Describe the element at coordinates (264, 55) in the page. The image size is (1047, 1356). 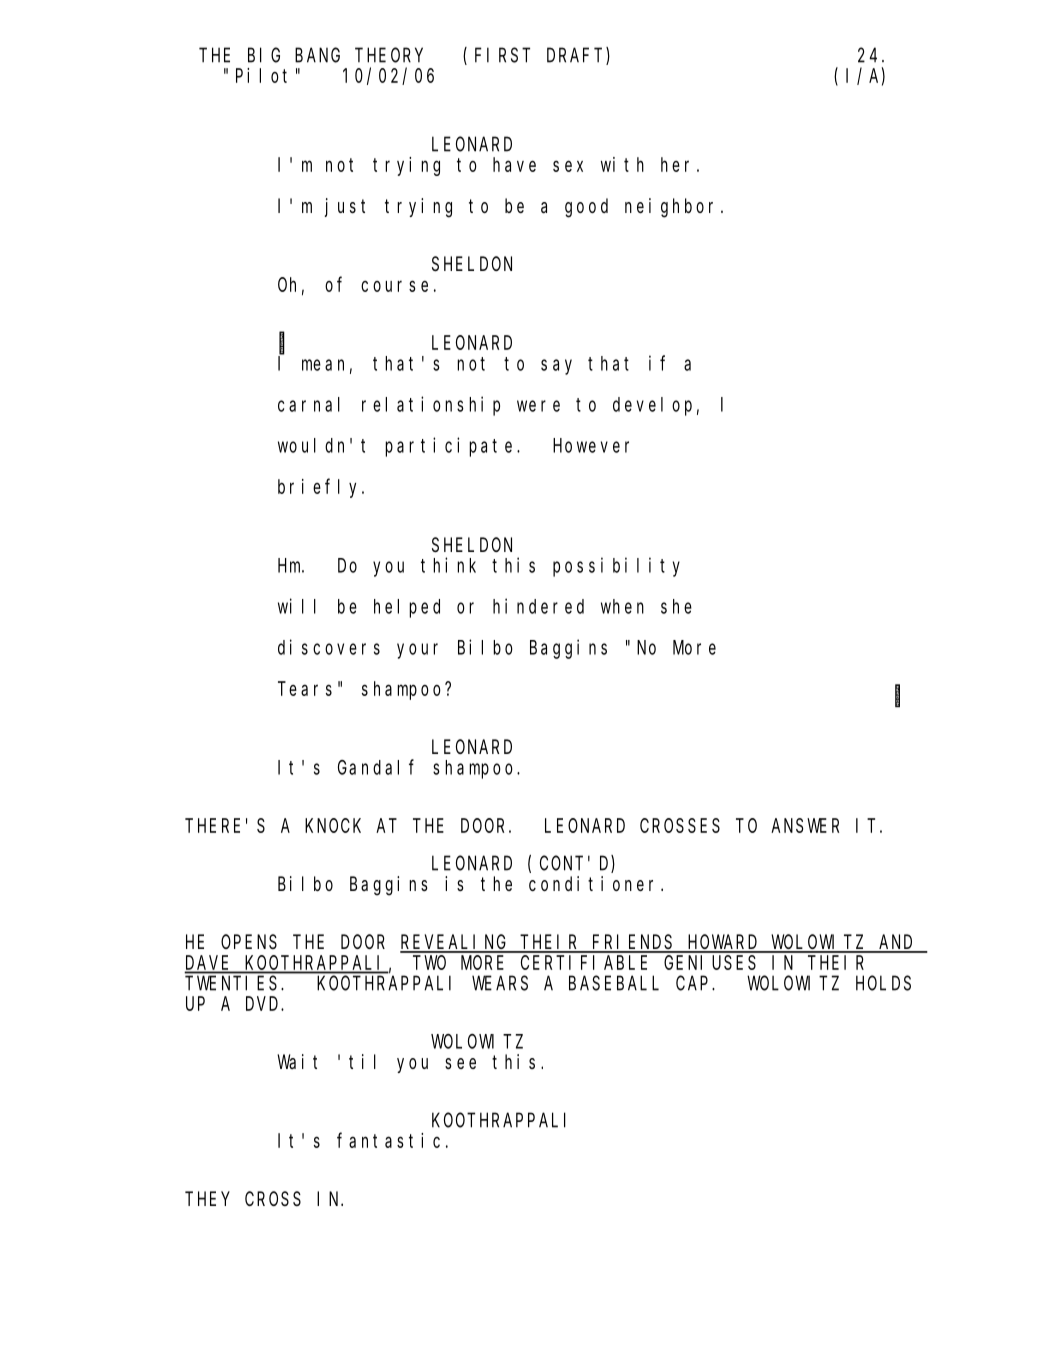
I see `BIG` at that location.
